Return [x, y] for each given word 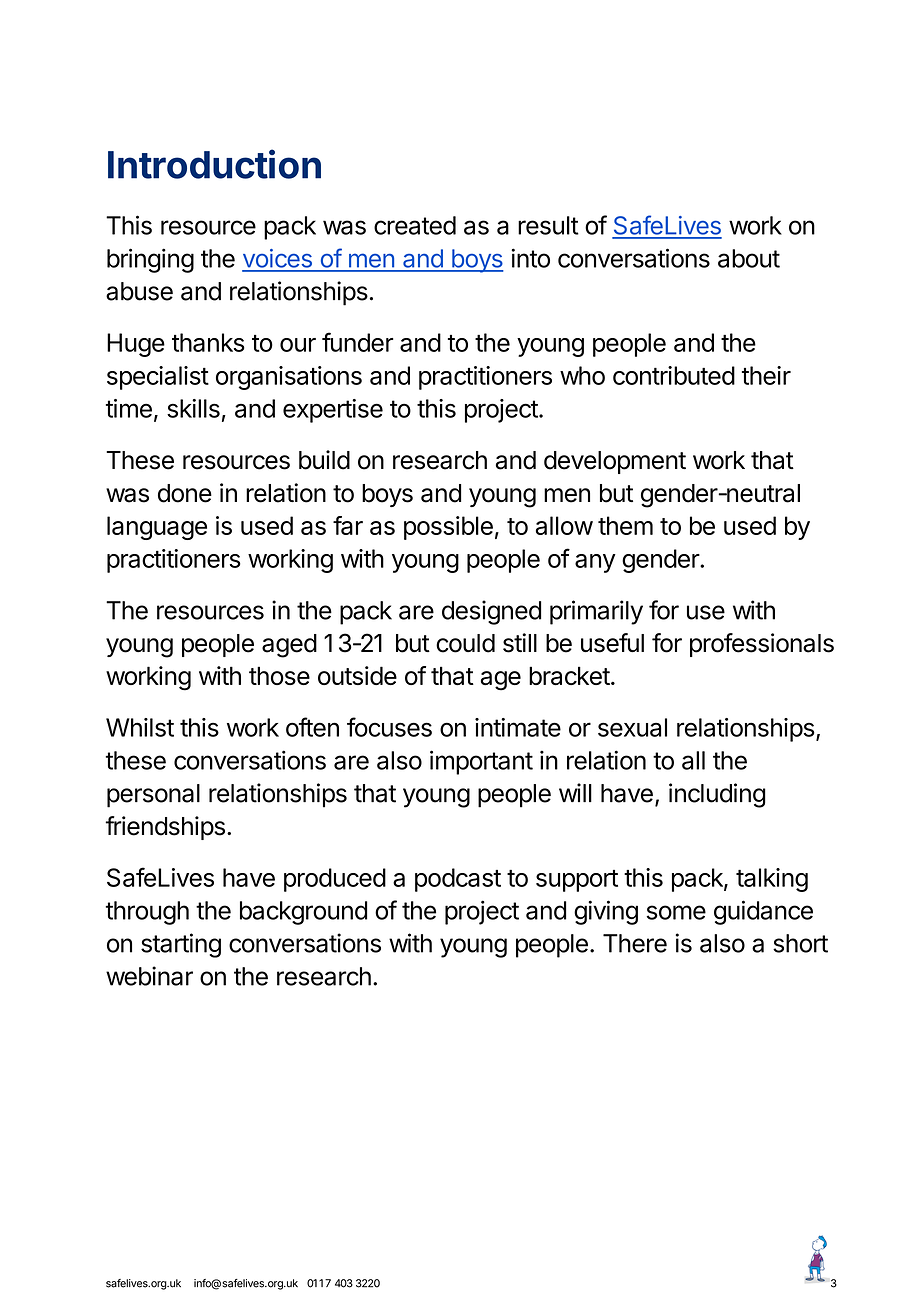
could [465, 643]
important [481, 762]
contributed [674, 375]
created [415, 225]
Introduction [214, 164]
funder [357, 342]
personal [153, 796]
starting [181, 945]
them [625, 525]
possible [448, 528]
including [717, 795]
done [185, 493]
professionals [762, 645]
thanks [208, 342]
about [749, 258]
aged [289, 646]
